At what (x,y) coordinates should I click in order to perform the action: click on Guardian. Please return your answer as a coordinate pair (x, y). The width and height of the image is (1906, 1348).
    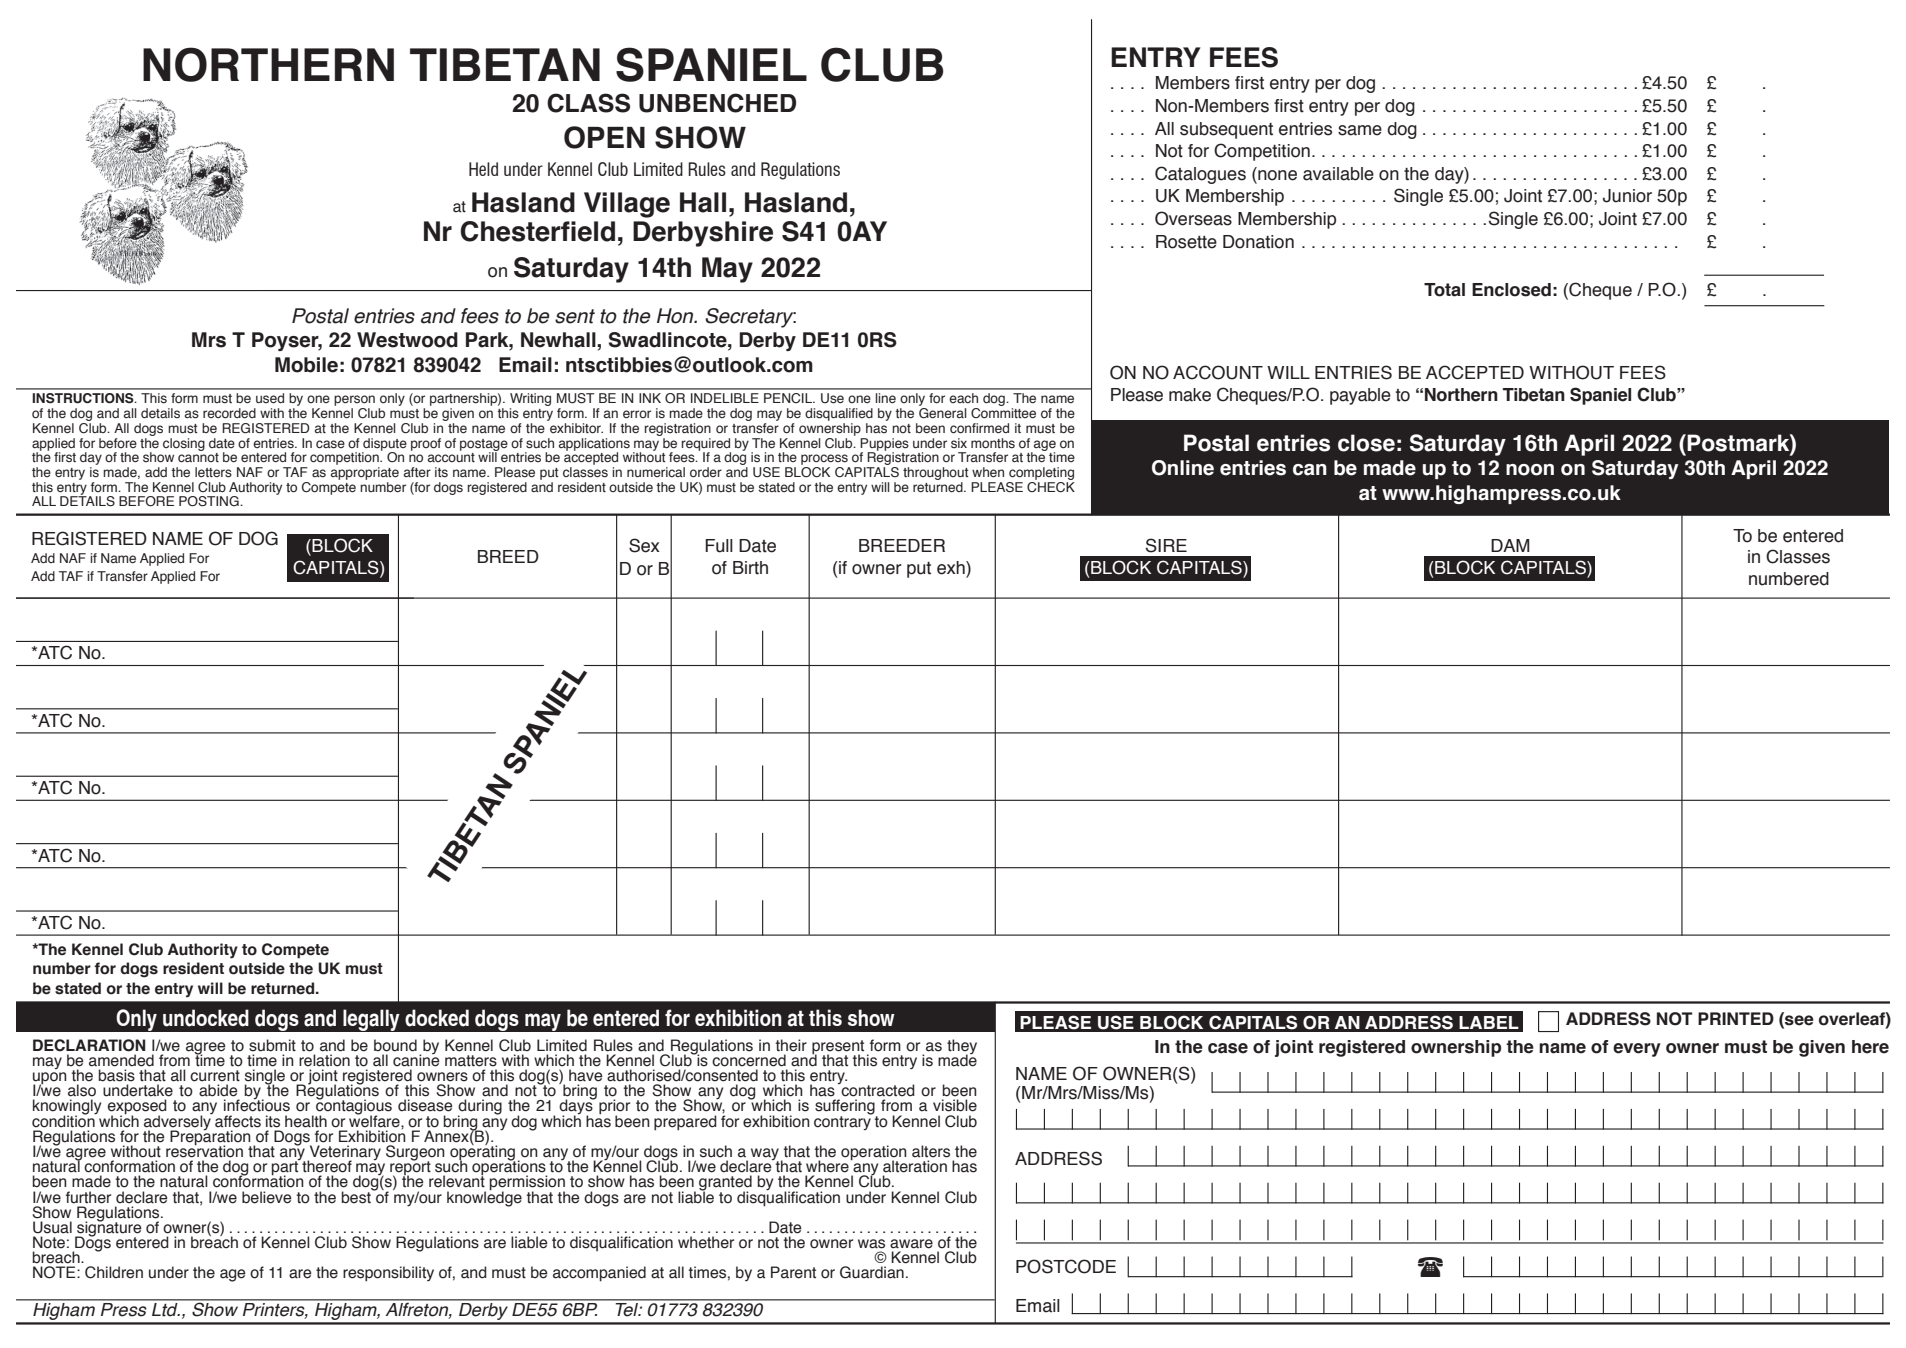
    Looking at the image, I should click on (872, 1272).
